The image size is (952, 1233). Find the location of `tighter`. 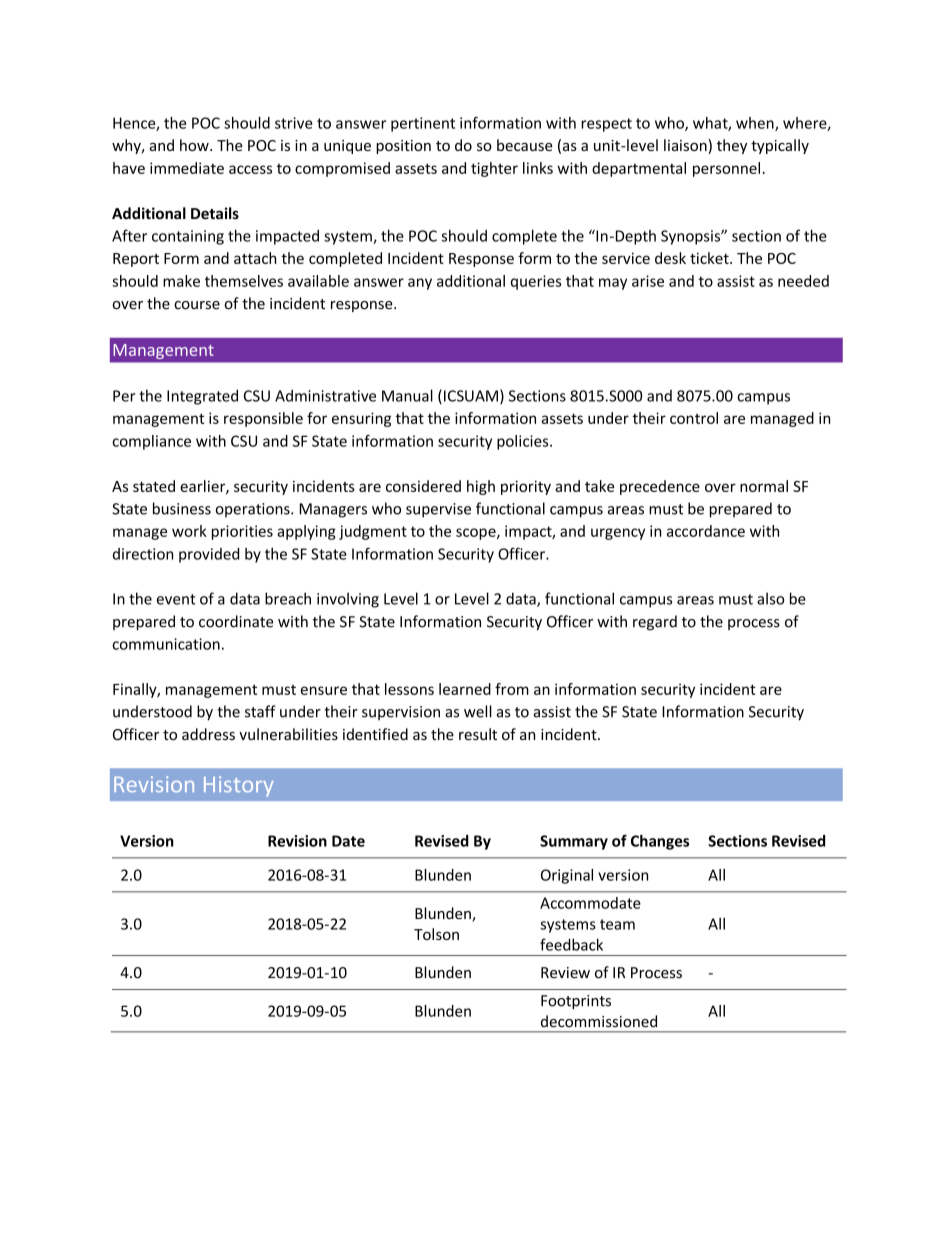

tighter is located at coordinates (494, 169).
